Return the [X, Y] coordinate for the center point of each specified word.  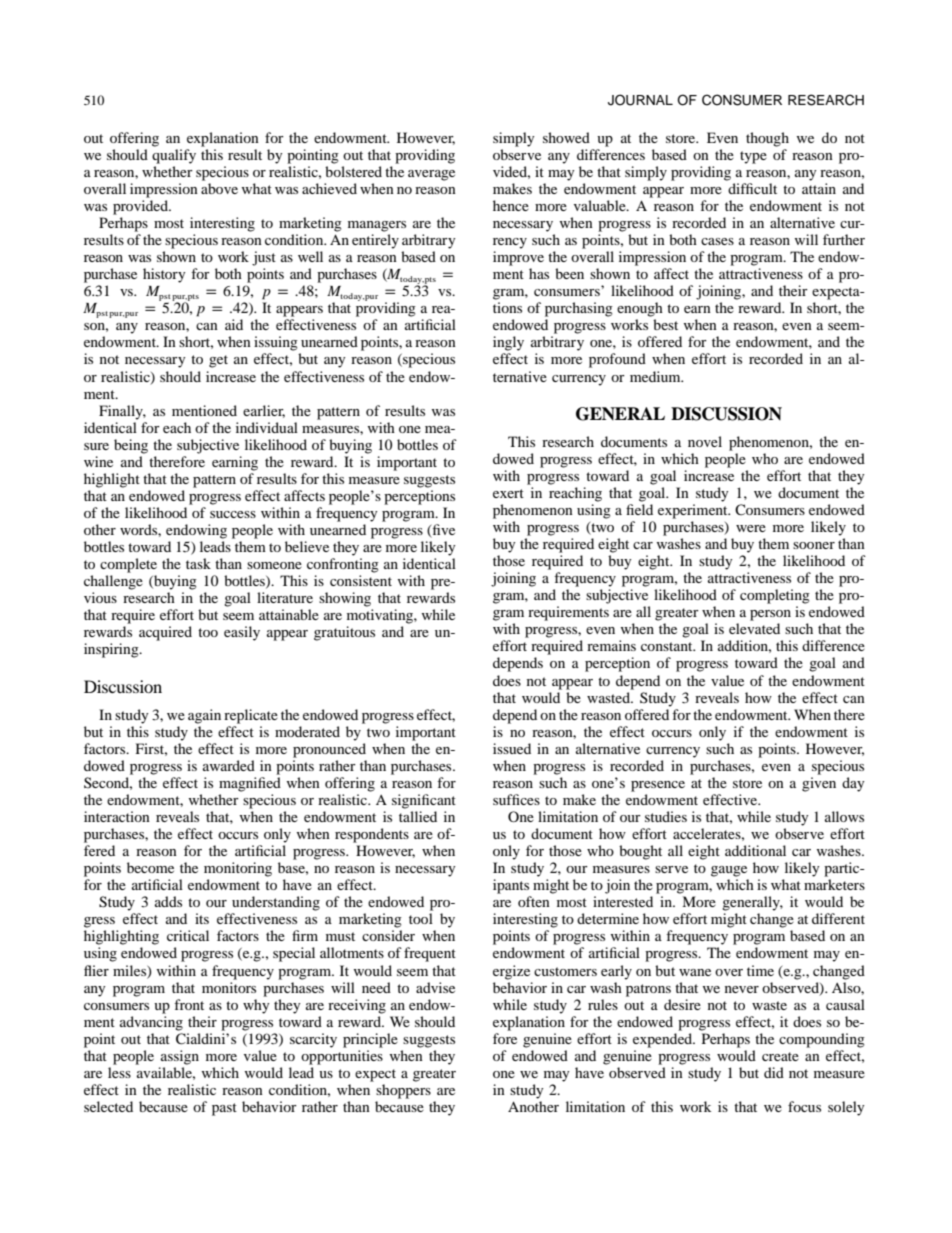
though [767, 139]
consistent [361, 580]
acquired [165, 633]
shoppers [403, 1091]
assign [180, 1057]
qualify [174, 156]
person [770, 615]
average [431, 175]
